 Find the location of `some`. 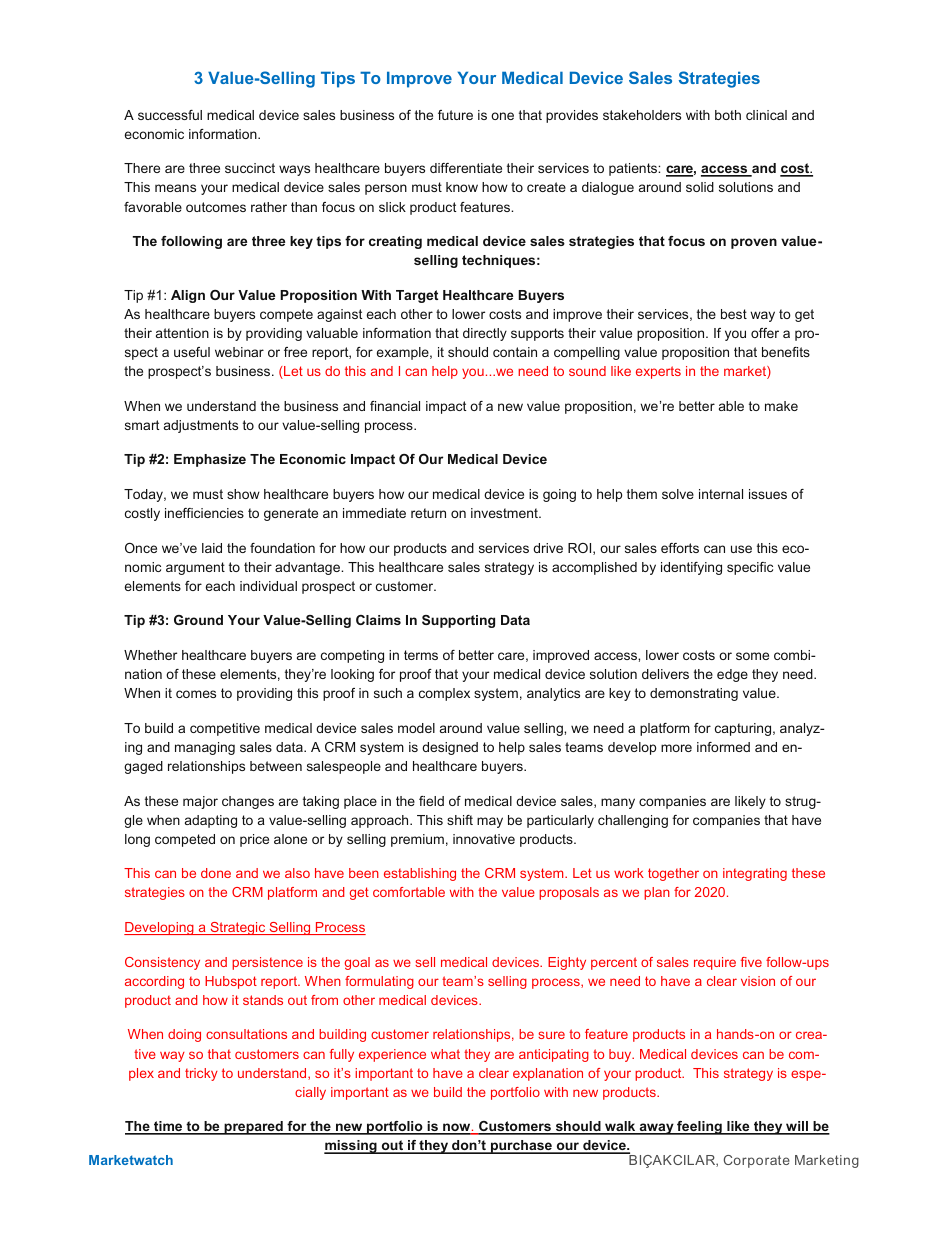

some is located at coordinates (752, 656).
